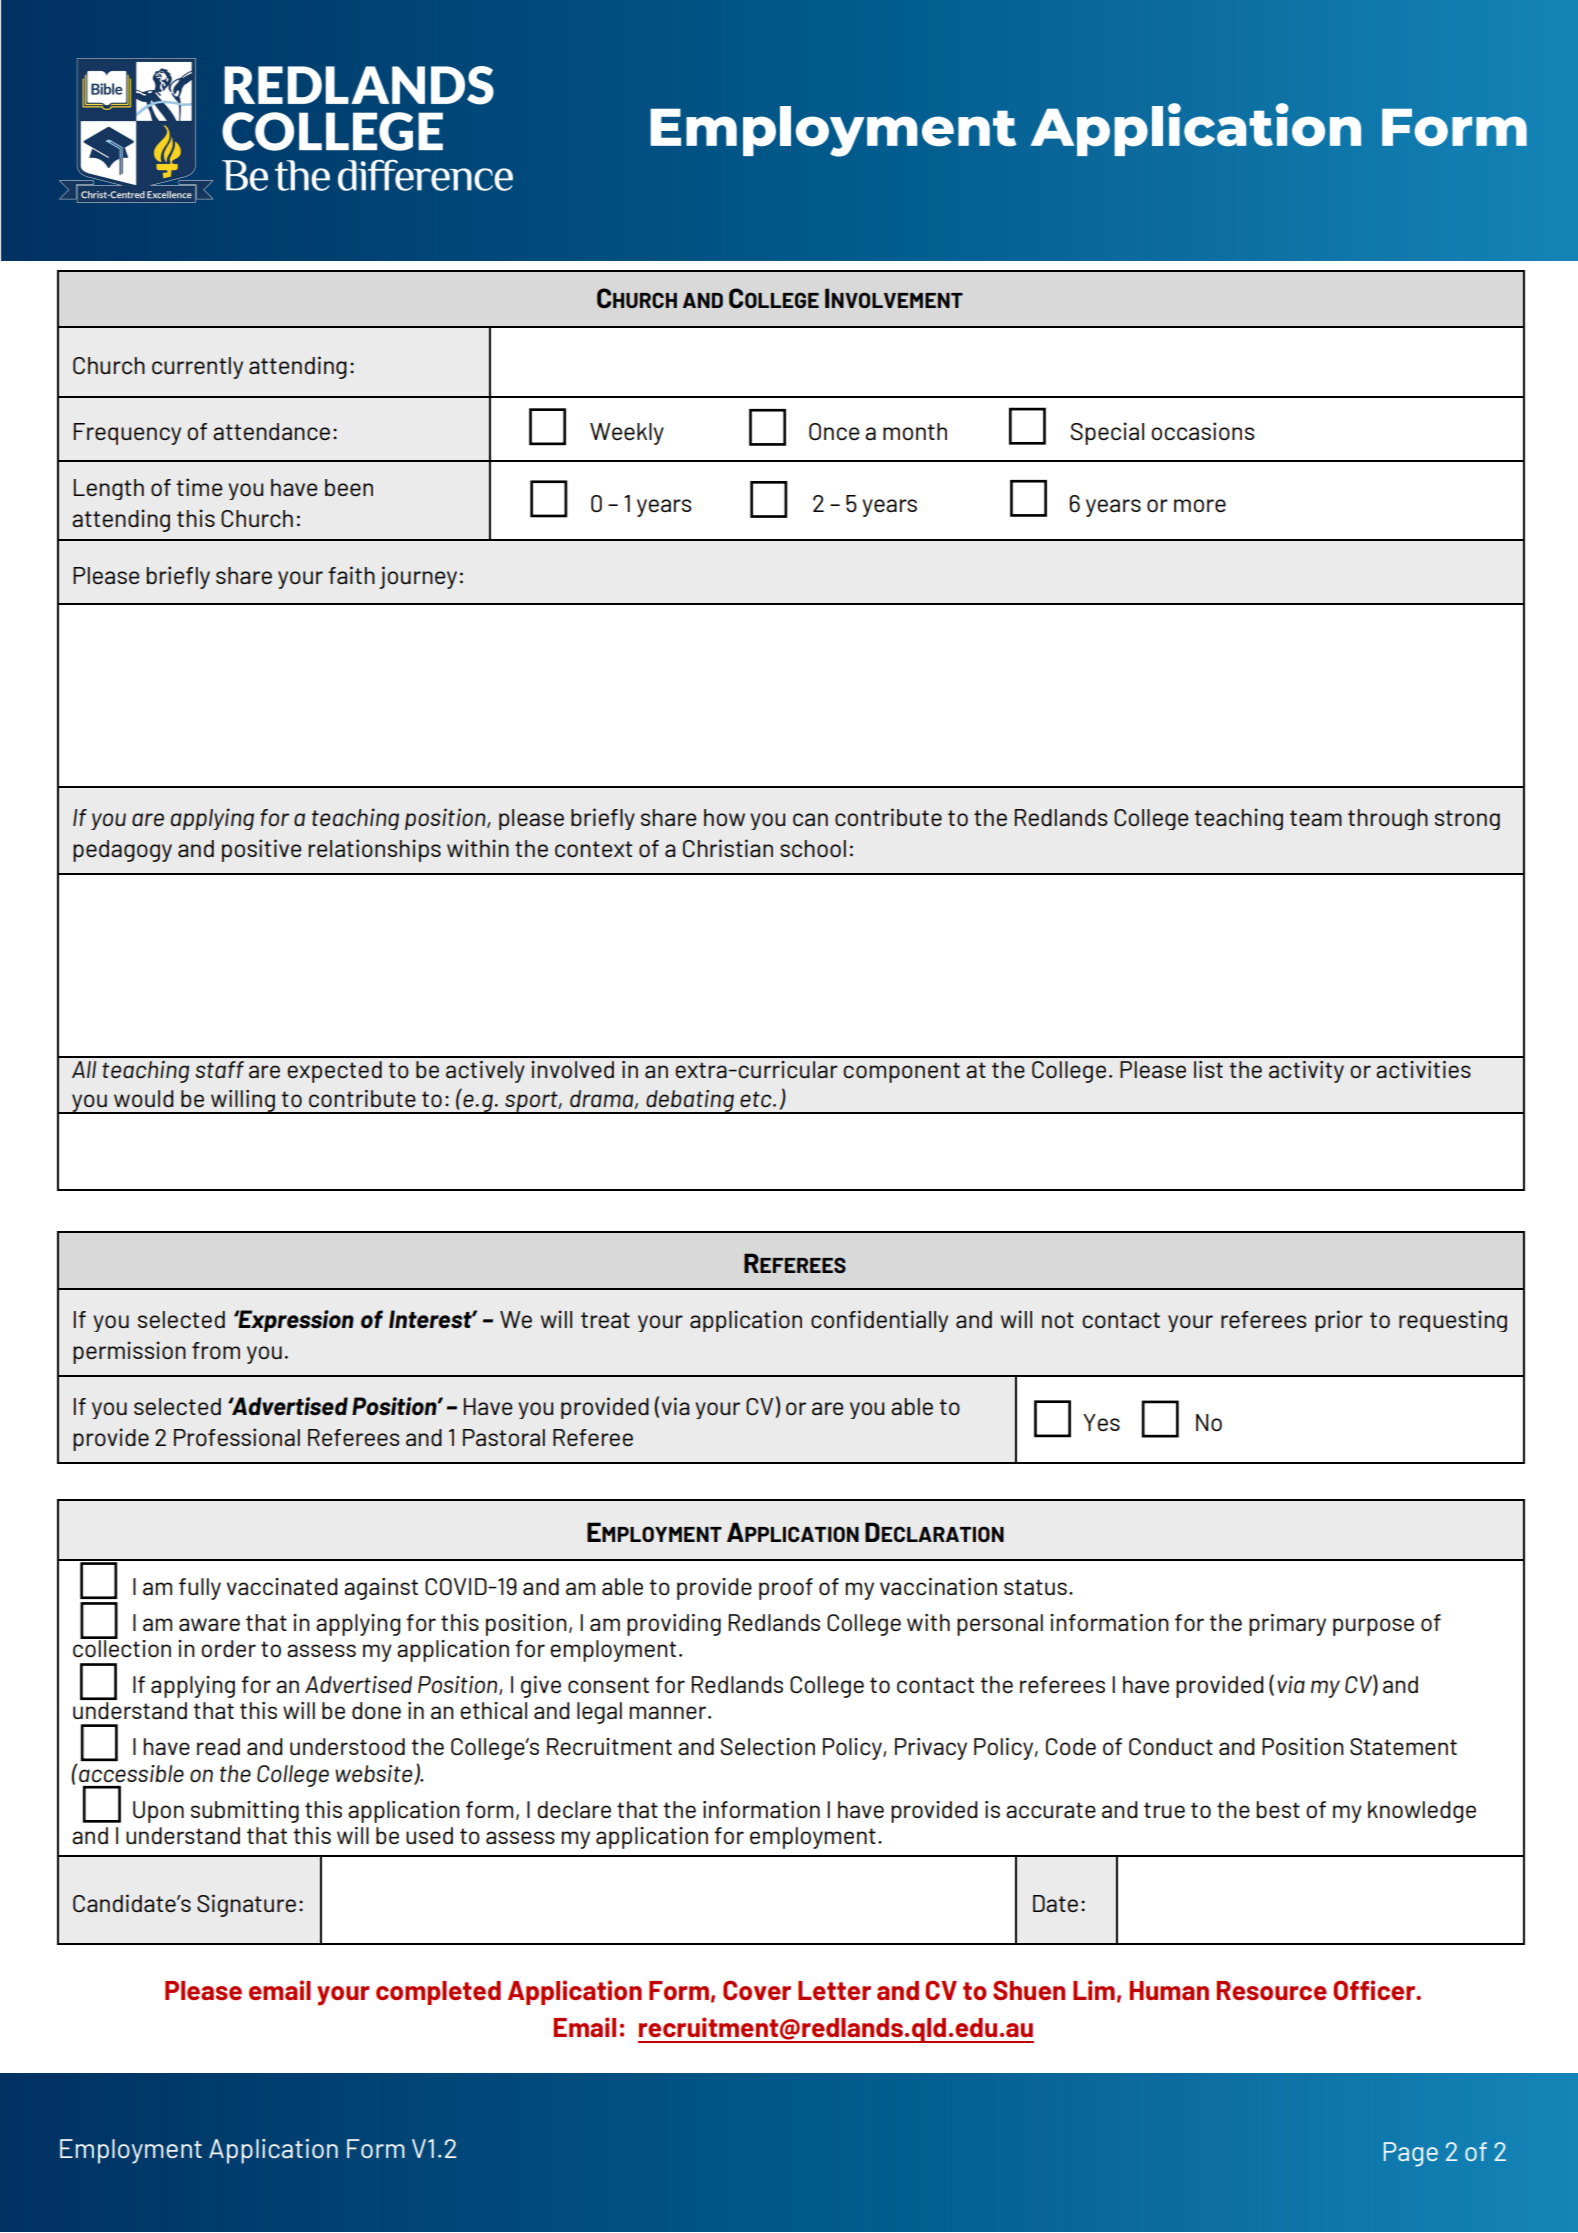 The width and height of the document is (1578, 2233). What do you see at coordinates (1203, 431) in the document?
I see `occasions` at bounding box center [1203, 431].
